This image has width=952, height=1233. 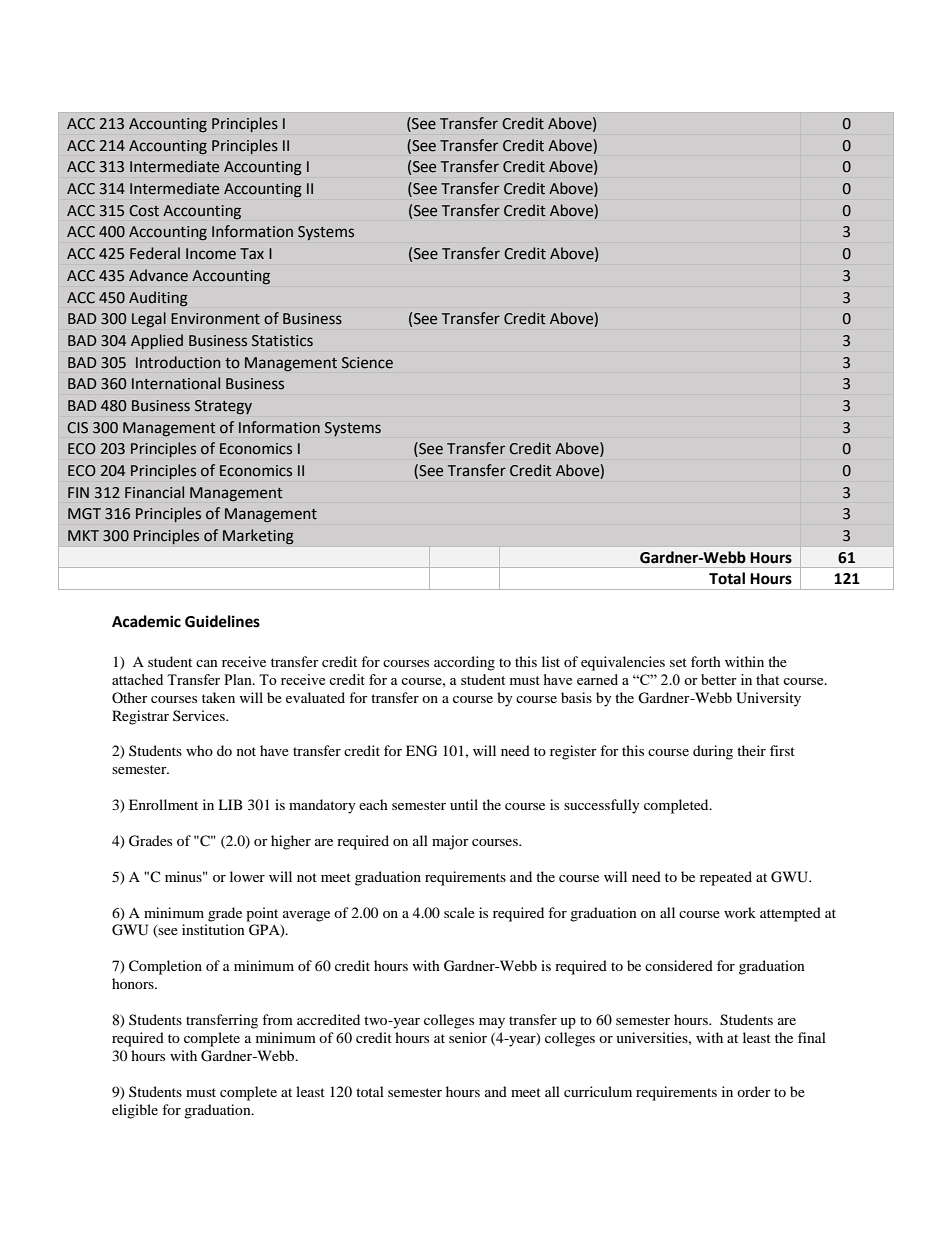 What do you see at coordinates (258, 537) in the image?
I see `Marketing` at bounding box center [258, 537].
